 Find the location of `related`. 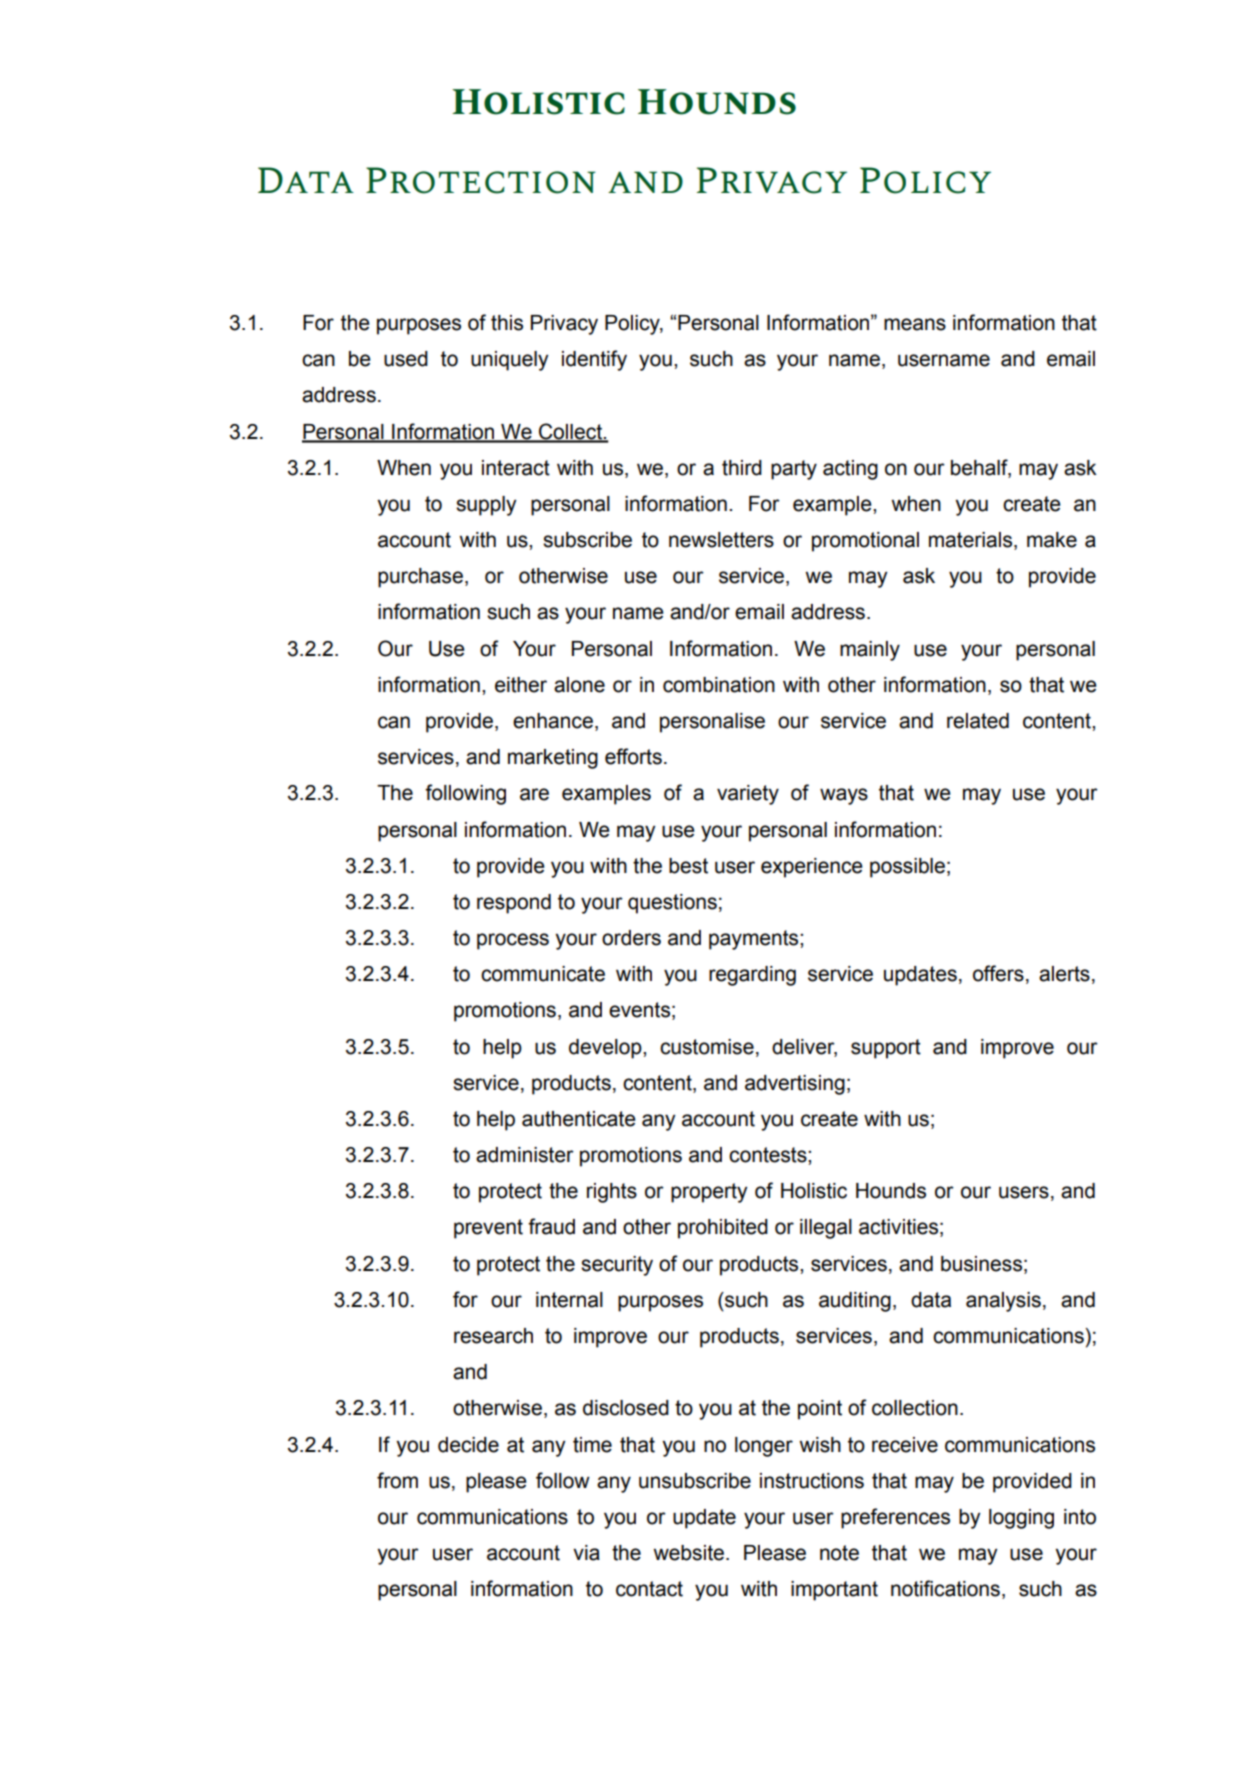

related is located at coordinates (978, 721).
